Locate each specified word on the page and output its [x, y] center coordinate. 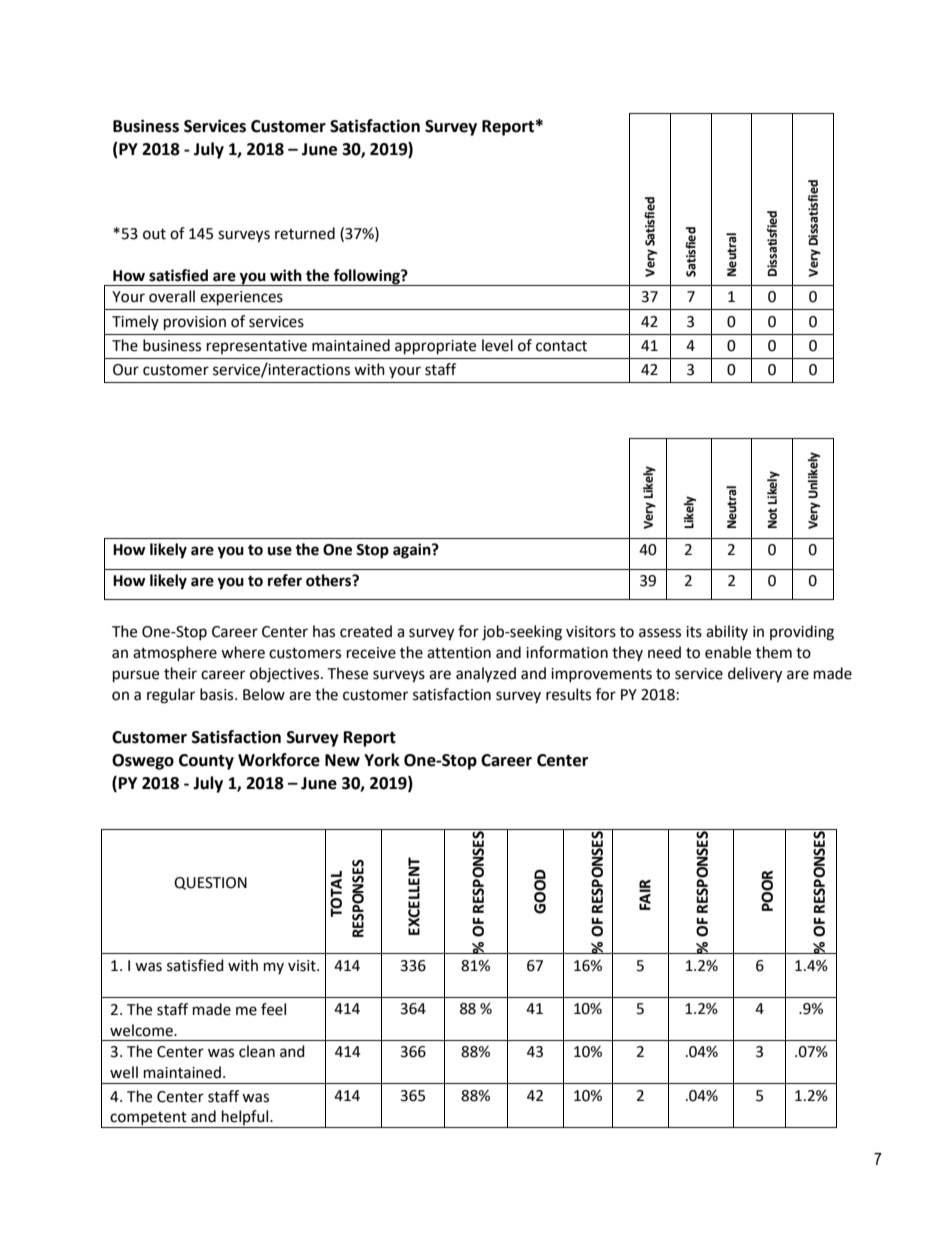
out [154, 234]
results [568, 694]
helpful [245, 1119]
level [497, 345]
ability [727, 632]
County [206, 762]
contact [561, 346]
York [382, 760]
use [280, 551]
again [413, 551]
